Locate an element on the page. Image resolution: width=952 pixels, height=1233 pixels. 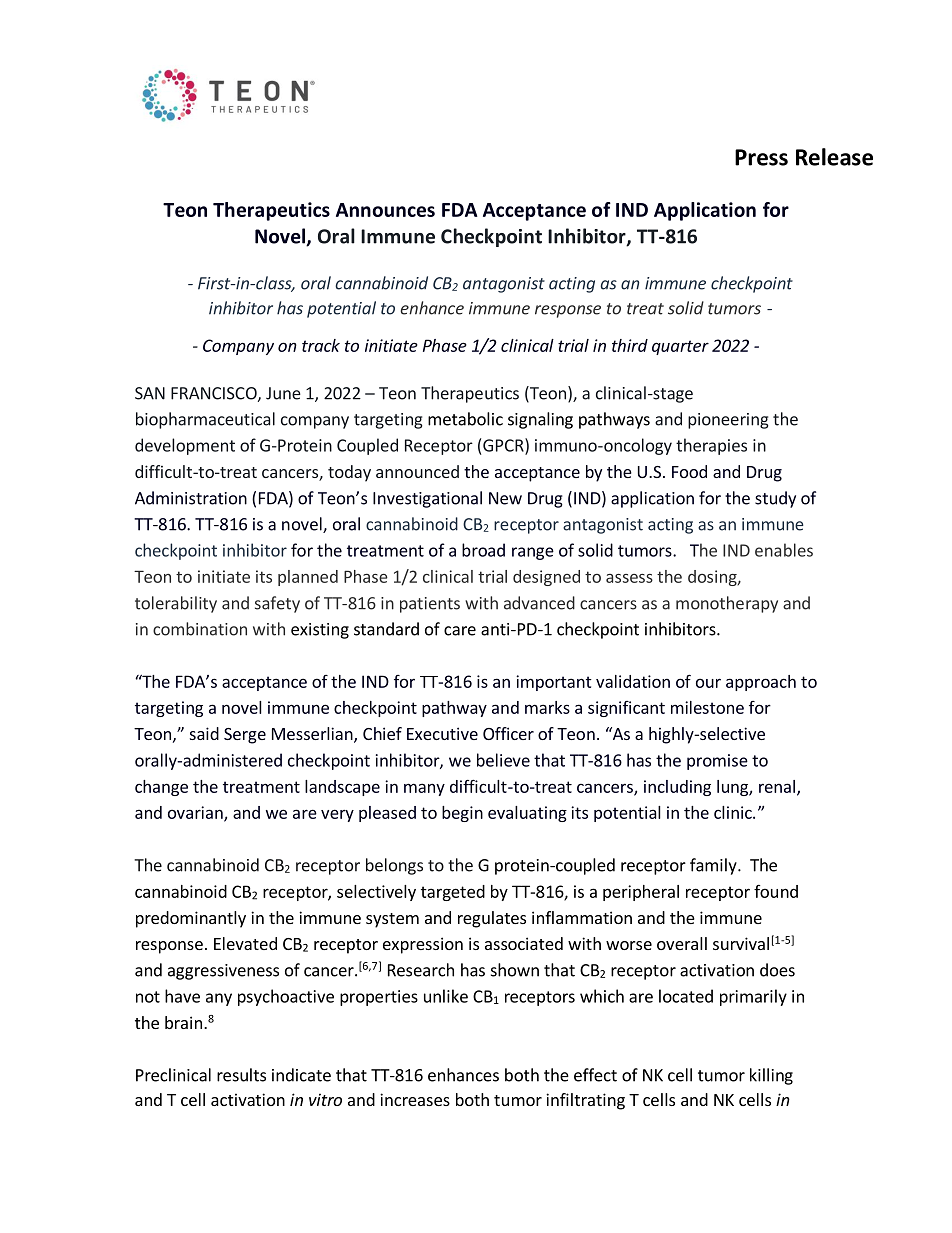
approach is located at coordinates (761, 683).
